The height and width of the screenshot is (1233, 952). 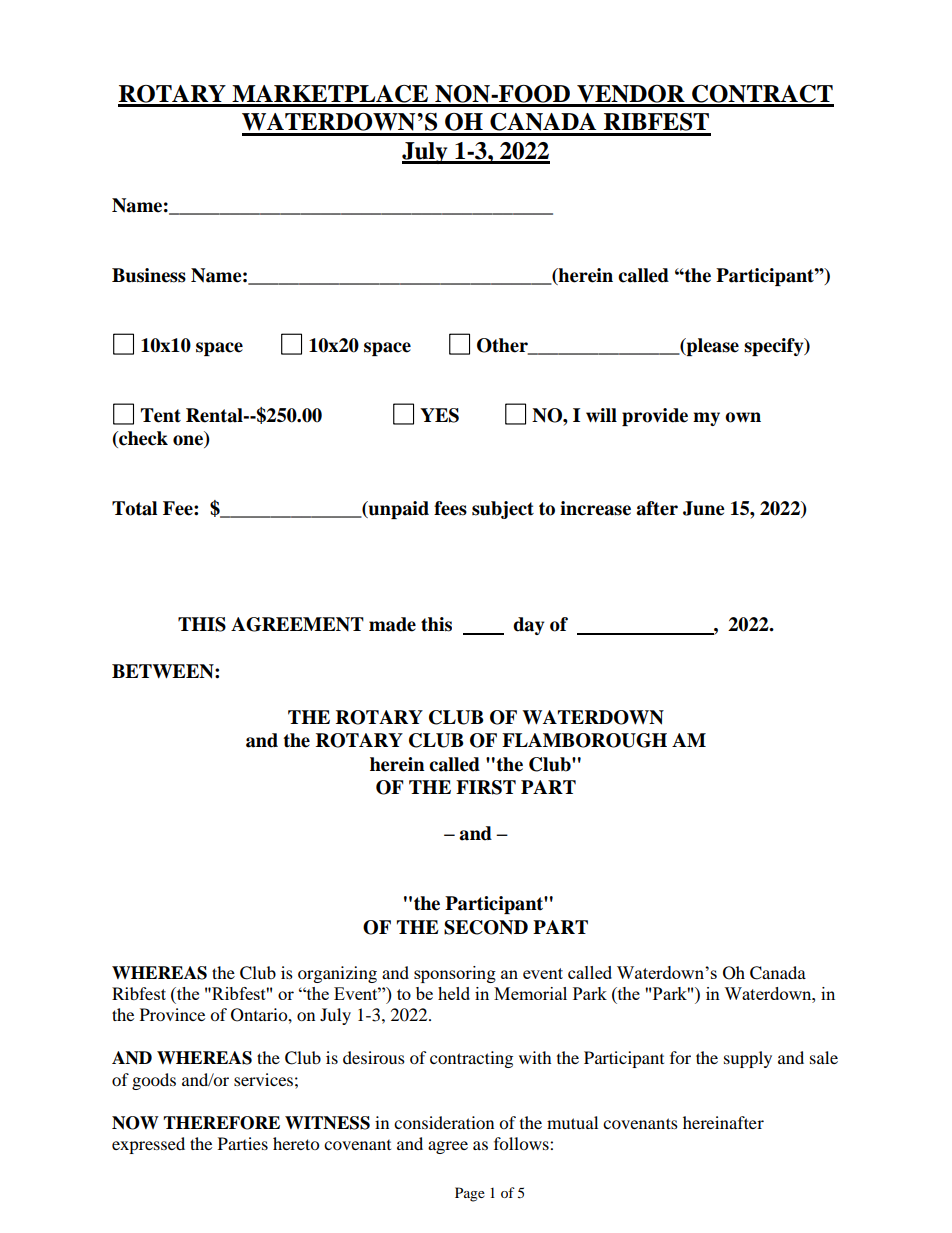 What do you see at coordinates (748, 1059) in the screenshot?
I see `supply` at bounding box center [748, 1059].
